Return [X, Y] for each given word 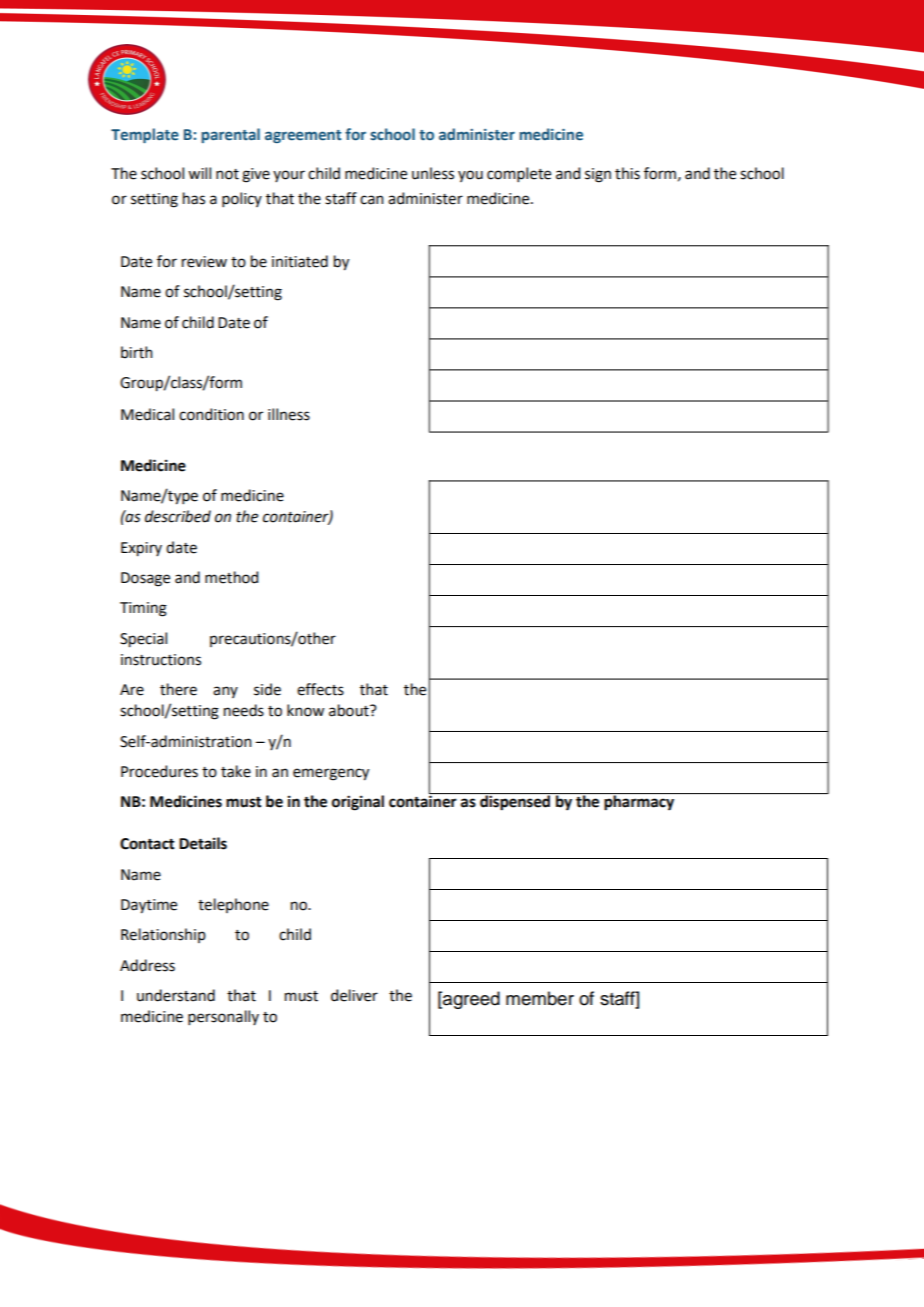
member [540, 998]
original [358, 803]
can [372, 200]
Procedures [159, 771]
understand [176, 995]
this [627, 173]
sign [598, 175]
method [231, 577]
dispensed [515, 802]
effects [320, 689]
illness [289, 414]
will [199, 173]
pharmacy [639, 802]
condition [211, 414]
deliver [354, 995]
